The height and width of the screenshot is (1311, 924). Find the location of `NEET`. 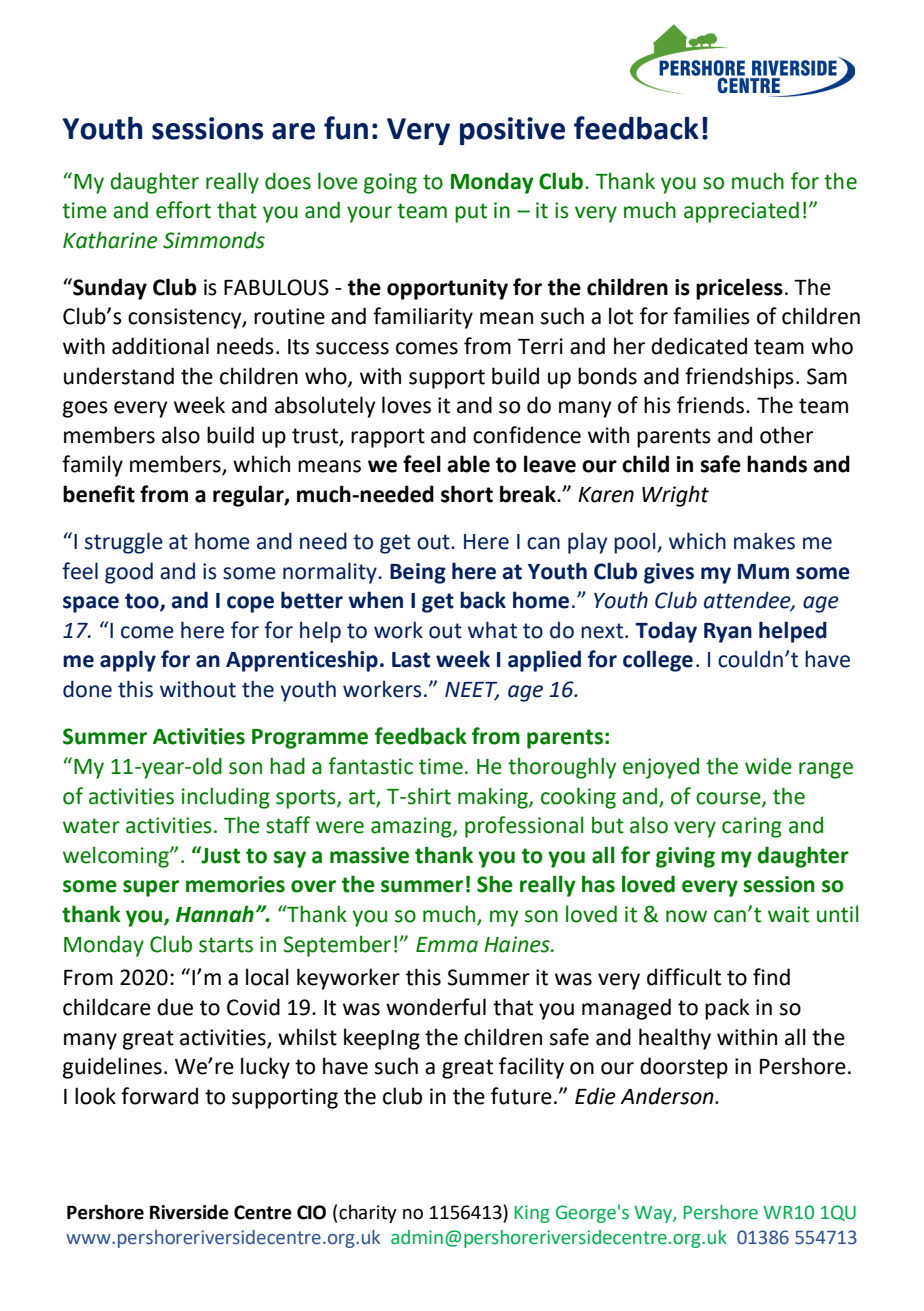

NEET is located at coordinates (472, 690).
